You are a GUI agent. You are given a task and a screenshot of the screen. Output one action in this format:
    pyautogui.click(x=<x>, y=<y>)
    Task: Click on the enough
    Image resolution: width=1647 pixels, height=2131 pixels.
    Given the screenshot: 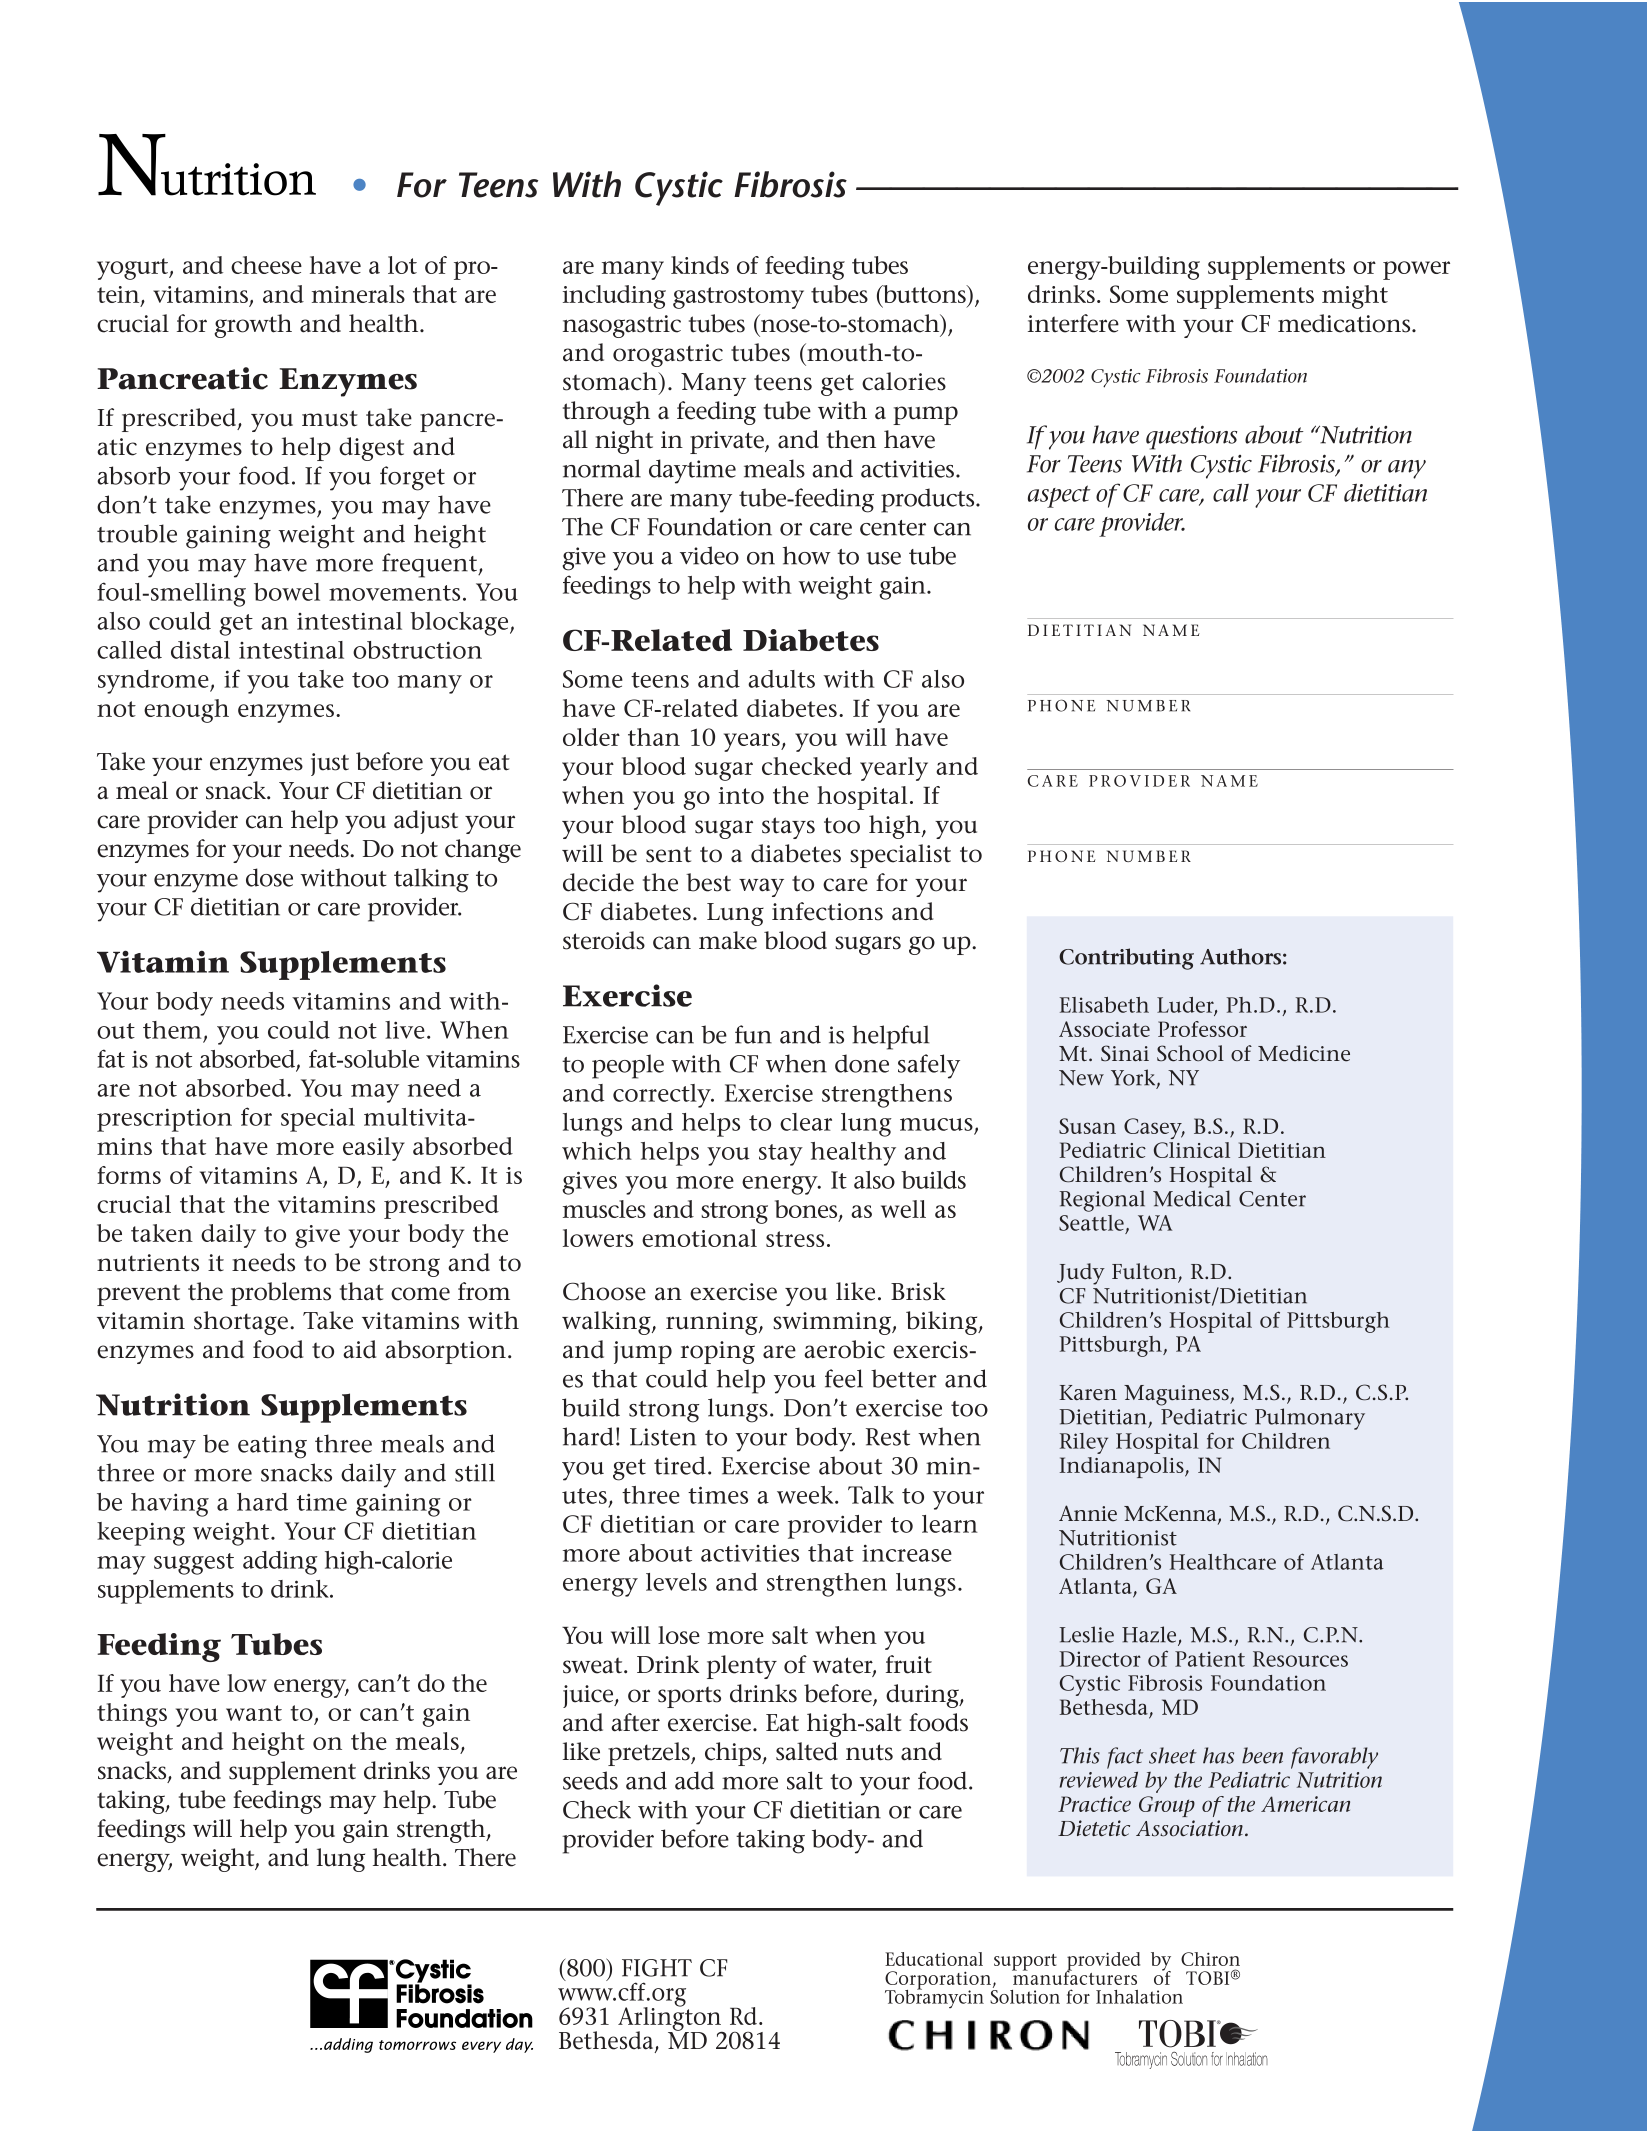 What is the action you would take?
    pyautogui.click(x=186, y=711)
